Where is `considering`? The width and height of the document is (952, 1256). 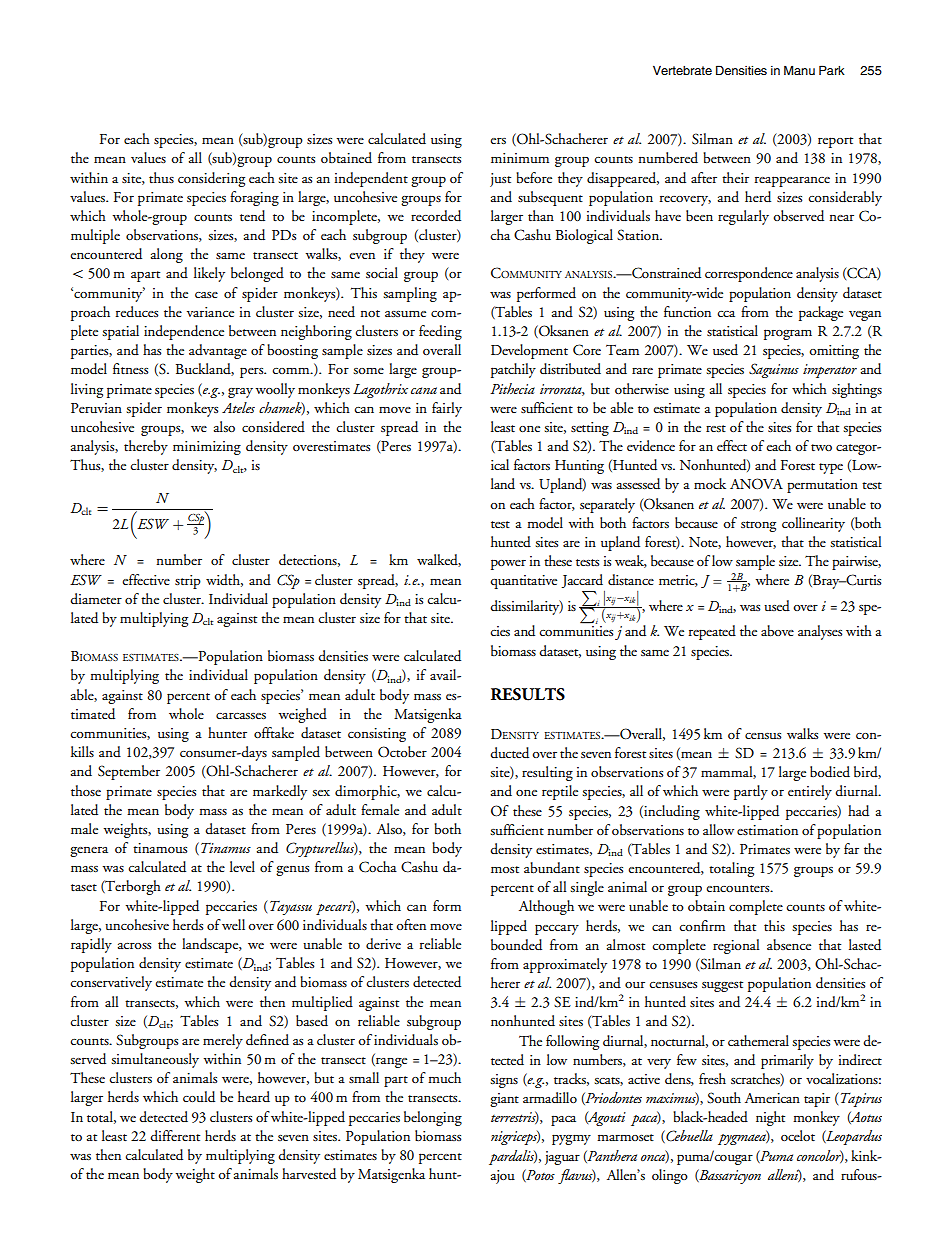
considering is located at coordinates (211, 179).
